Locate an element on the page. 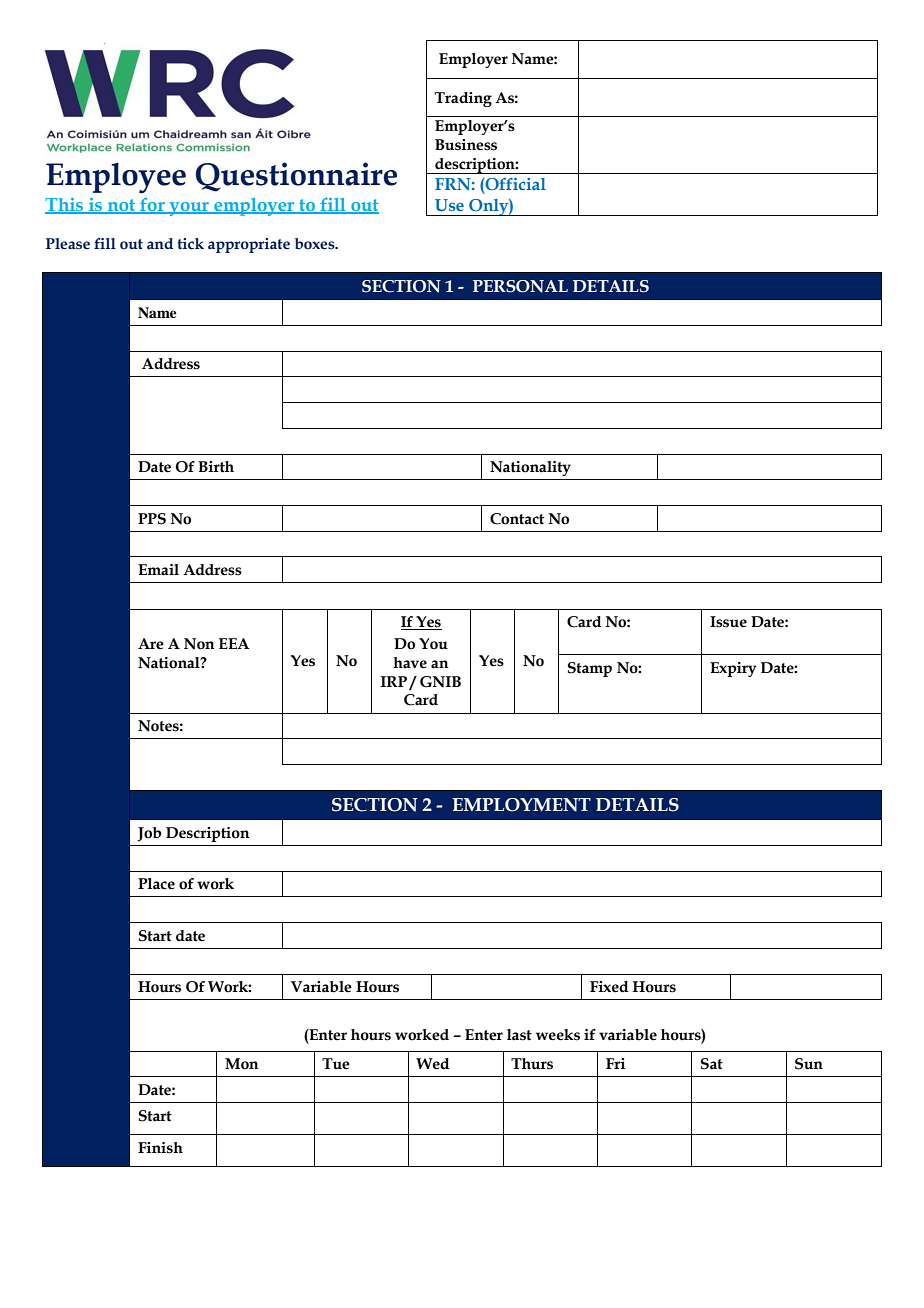 The width and height of the image is (924, 1308). Job is located at coordinates (150, 834).
